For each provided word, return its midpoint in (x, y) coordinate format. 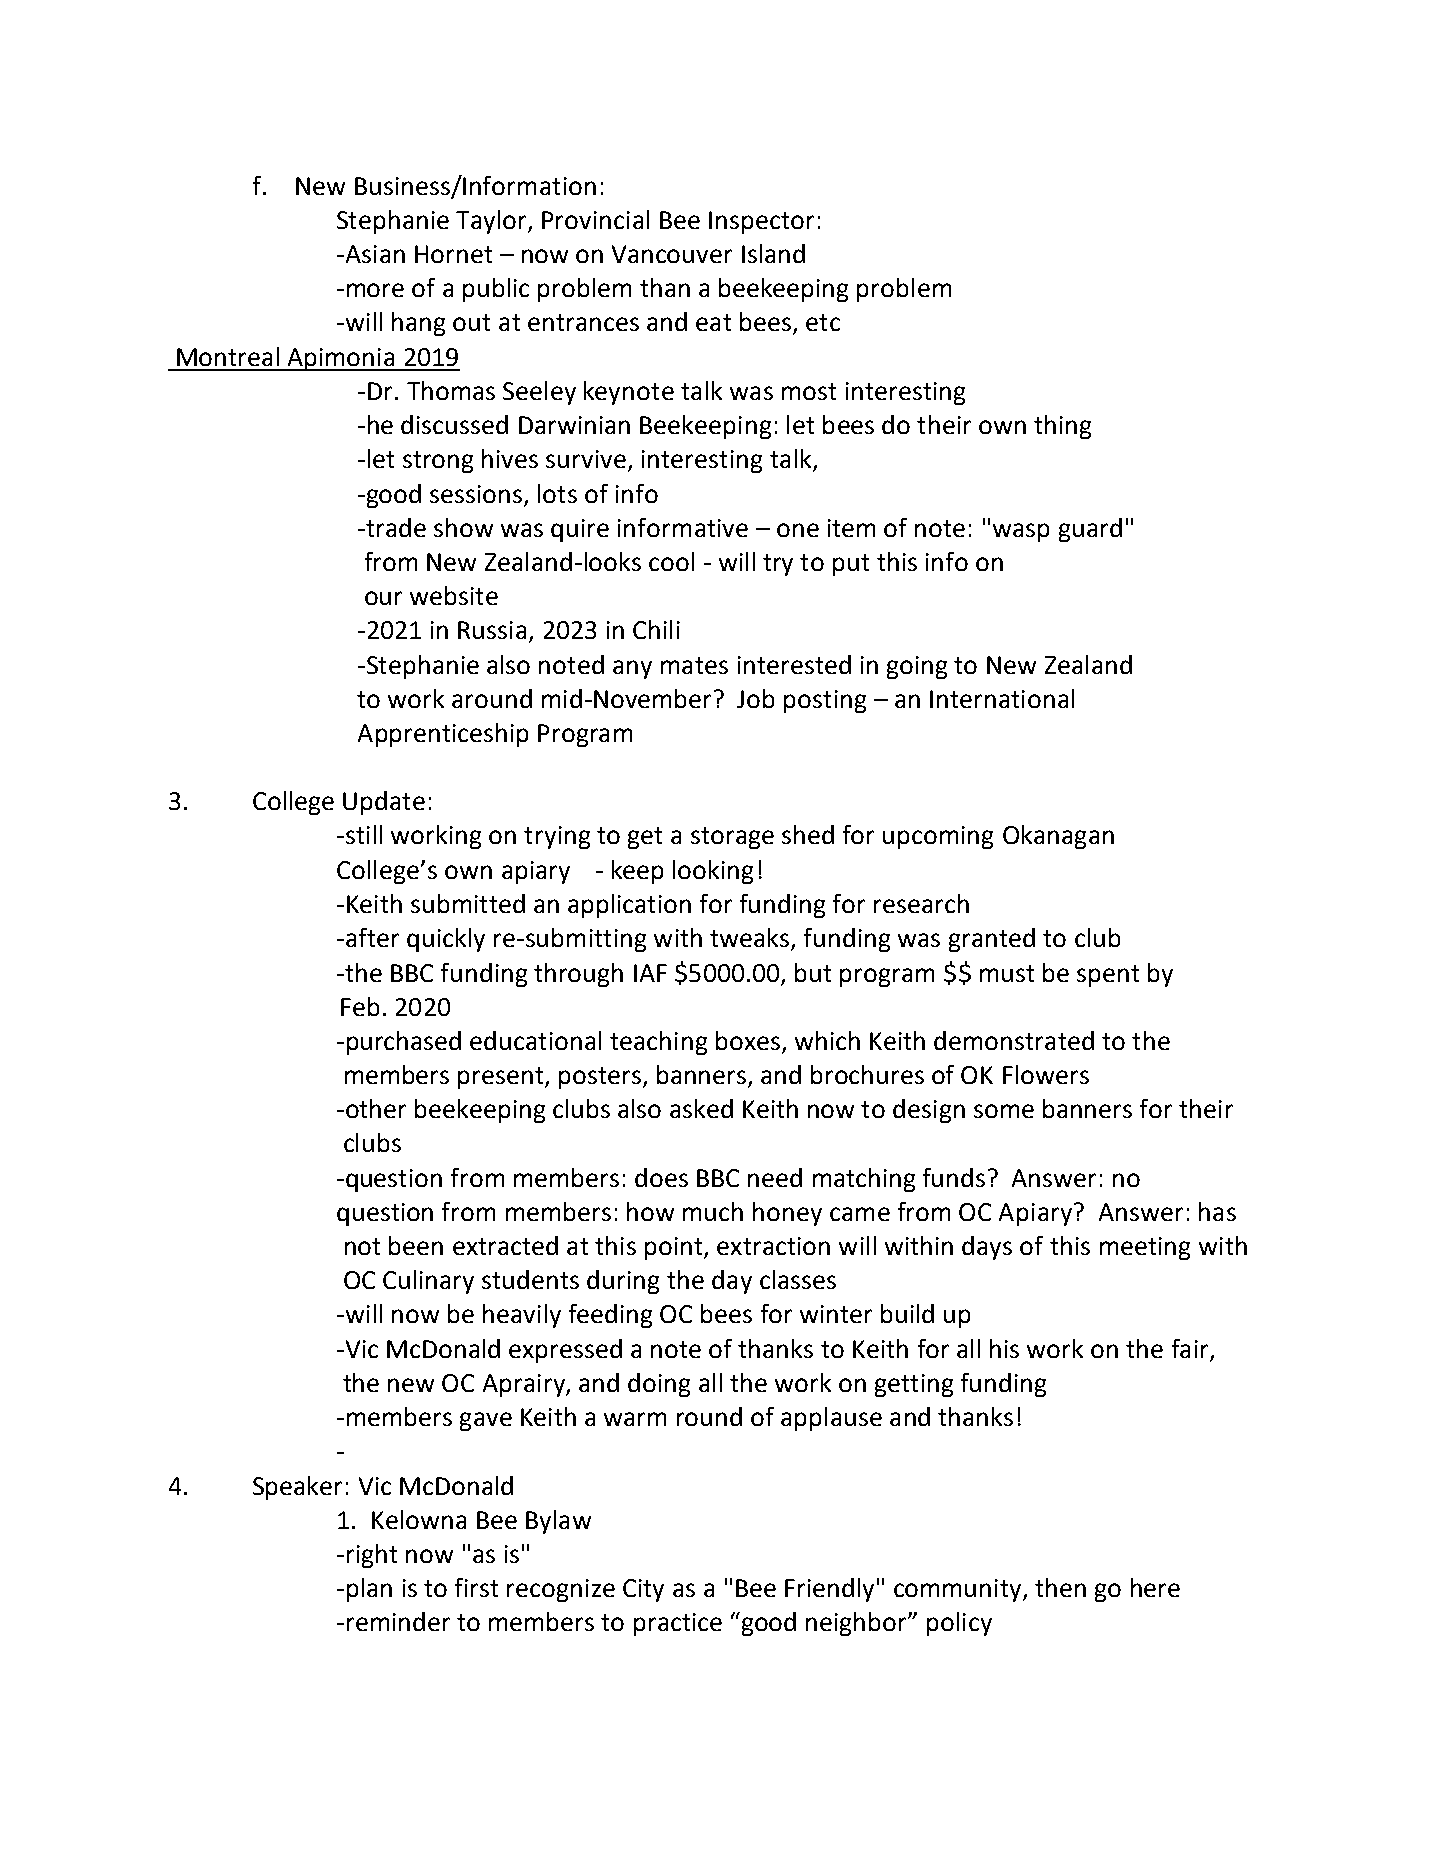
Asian (374, 254)
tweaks (751, 939)
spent (1108, 976)
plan (369, 1590)
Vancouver (672, 254)
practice (678, 1624)
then (1060, 1587)
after (372, 937)
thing (1062, 427)
